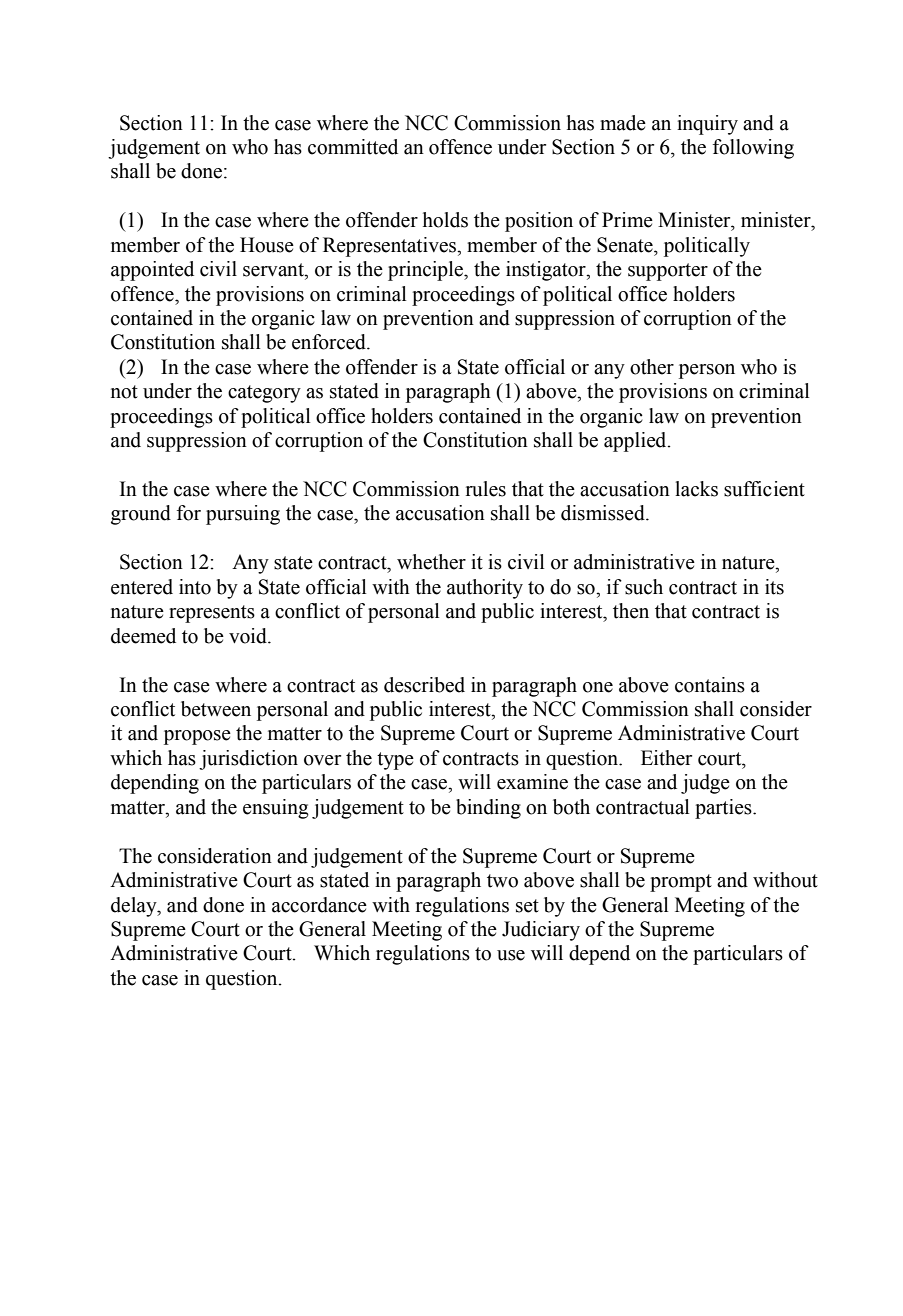 The height and width of the page is (1316, 903). Describe the element at coordinates (243, 515) in the page. I see `pursuing` at that location.
